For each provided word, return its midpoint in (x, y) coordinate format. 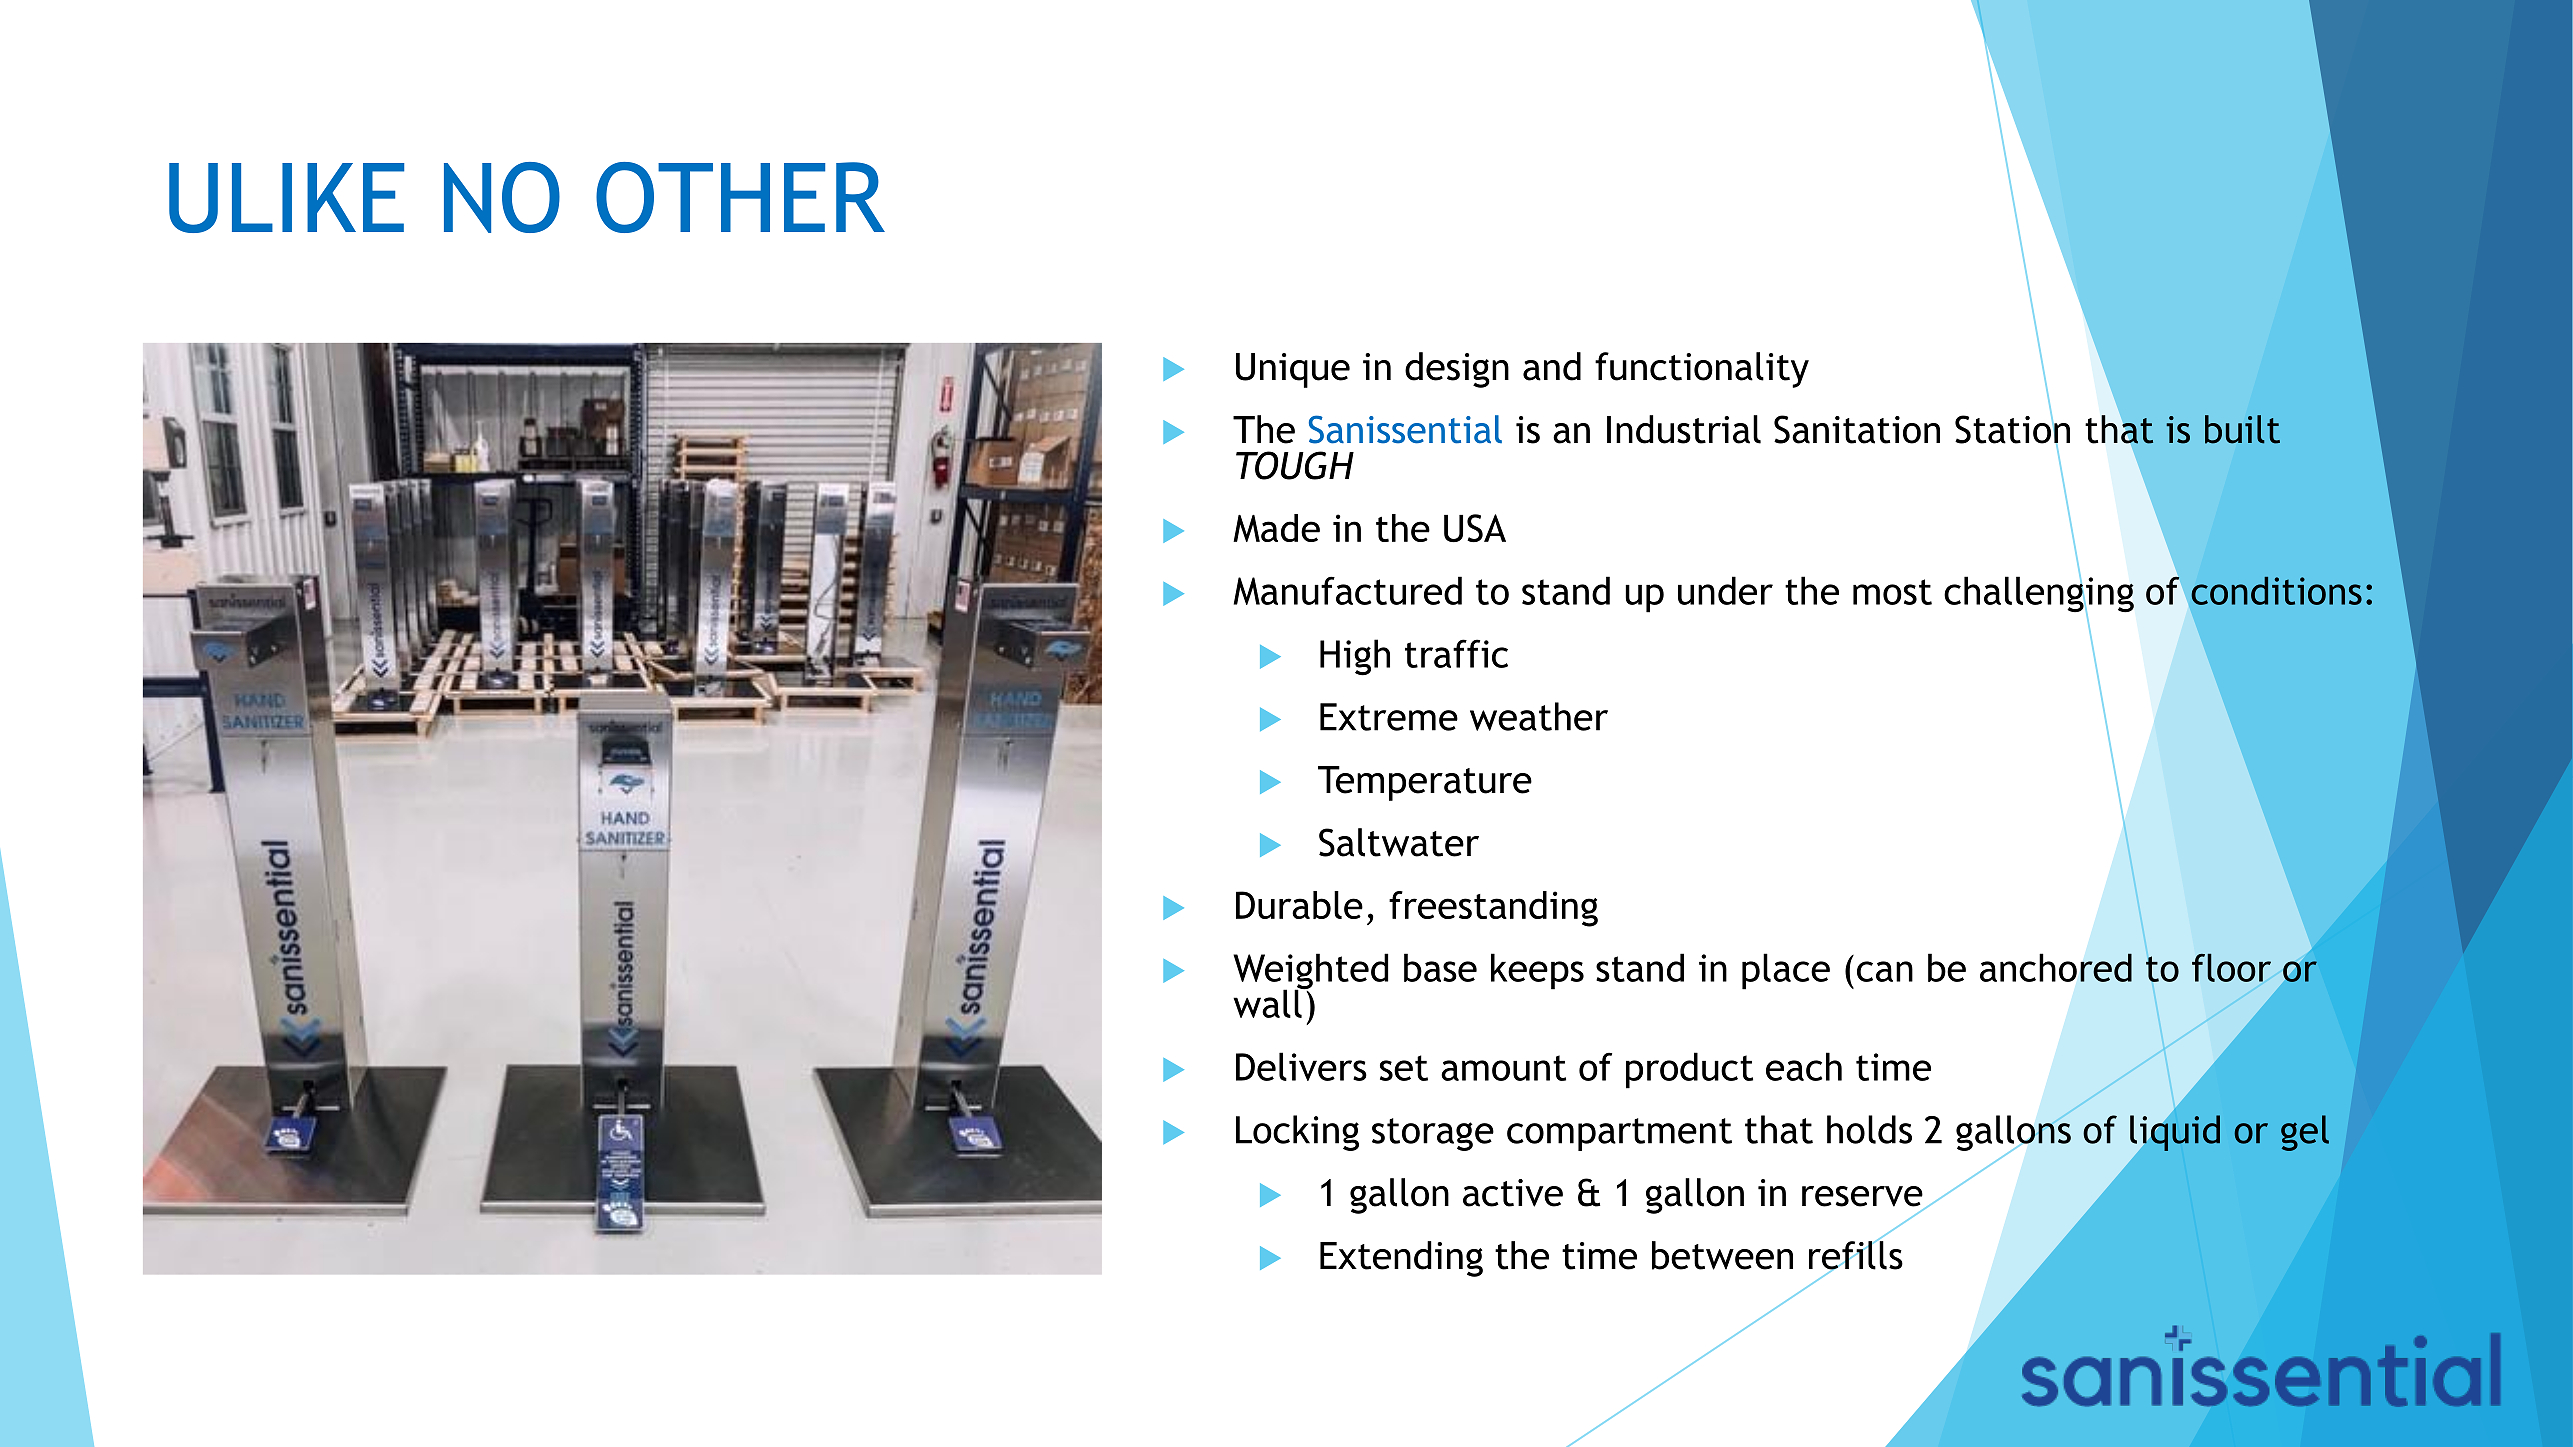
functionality (1702, 370)
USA (1475, 528)
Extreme (1389, 717)
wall (1268, 1002)
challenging (2039, 594)
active (1513, 1193)
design (1457, 370)
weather (1539, 716)
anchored (2056, 967)
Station (2012, 429)
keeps (1537, 971)
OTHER (740, 197)
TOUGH (1295, 465)
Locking (1297, 1133)
